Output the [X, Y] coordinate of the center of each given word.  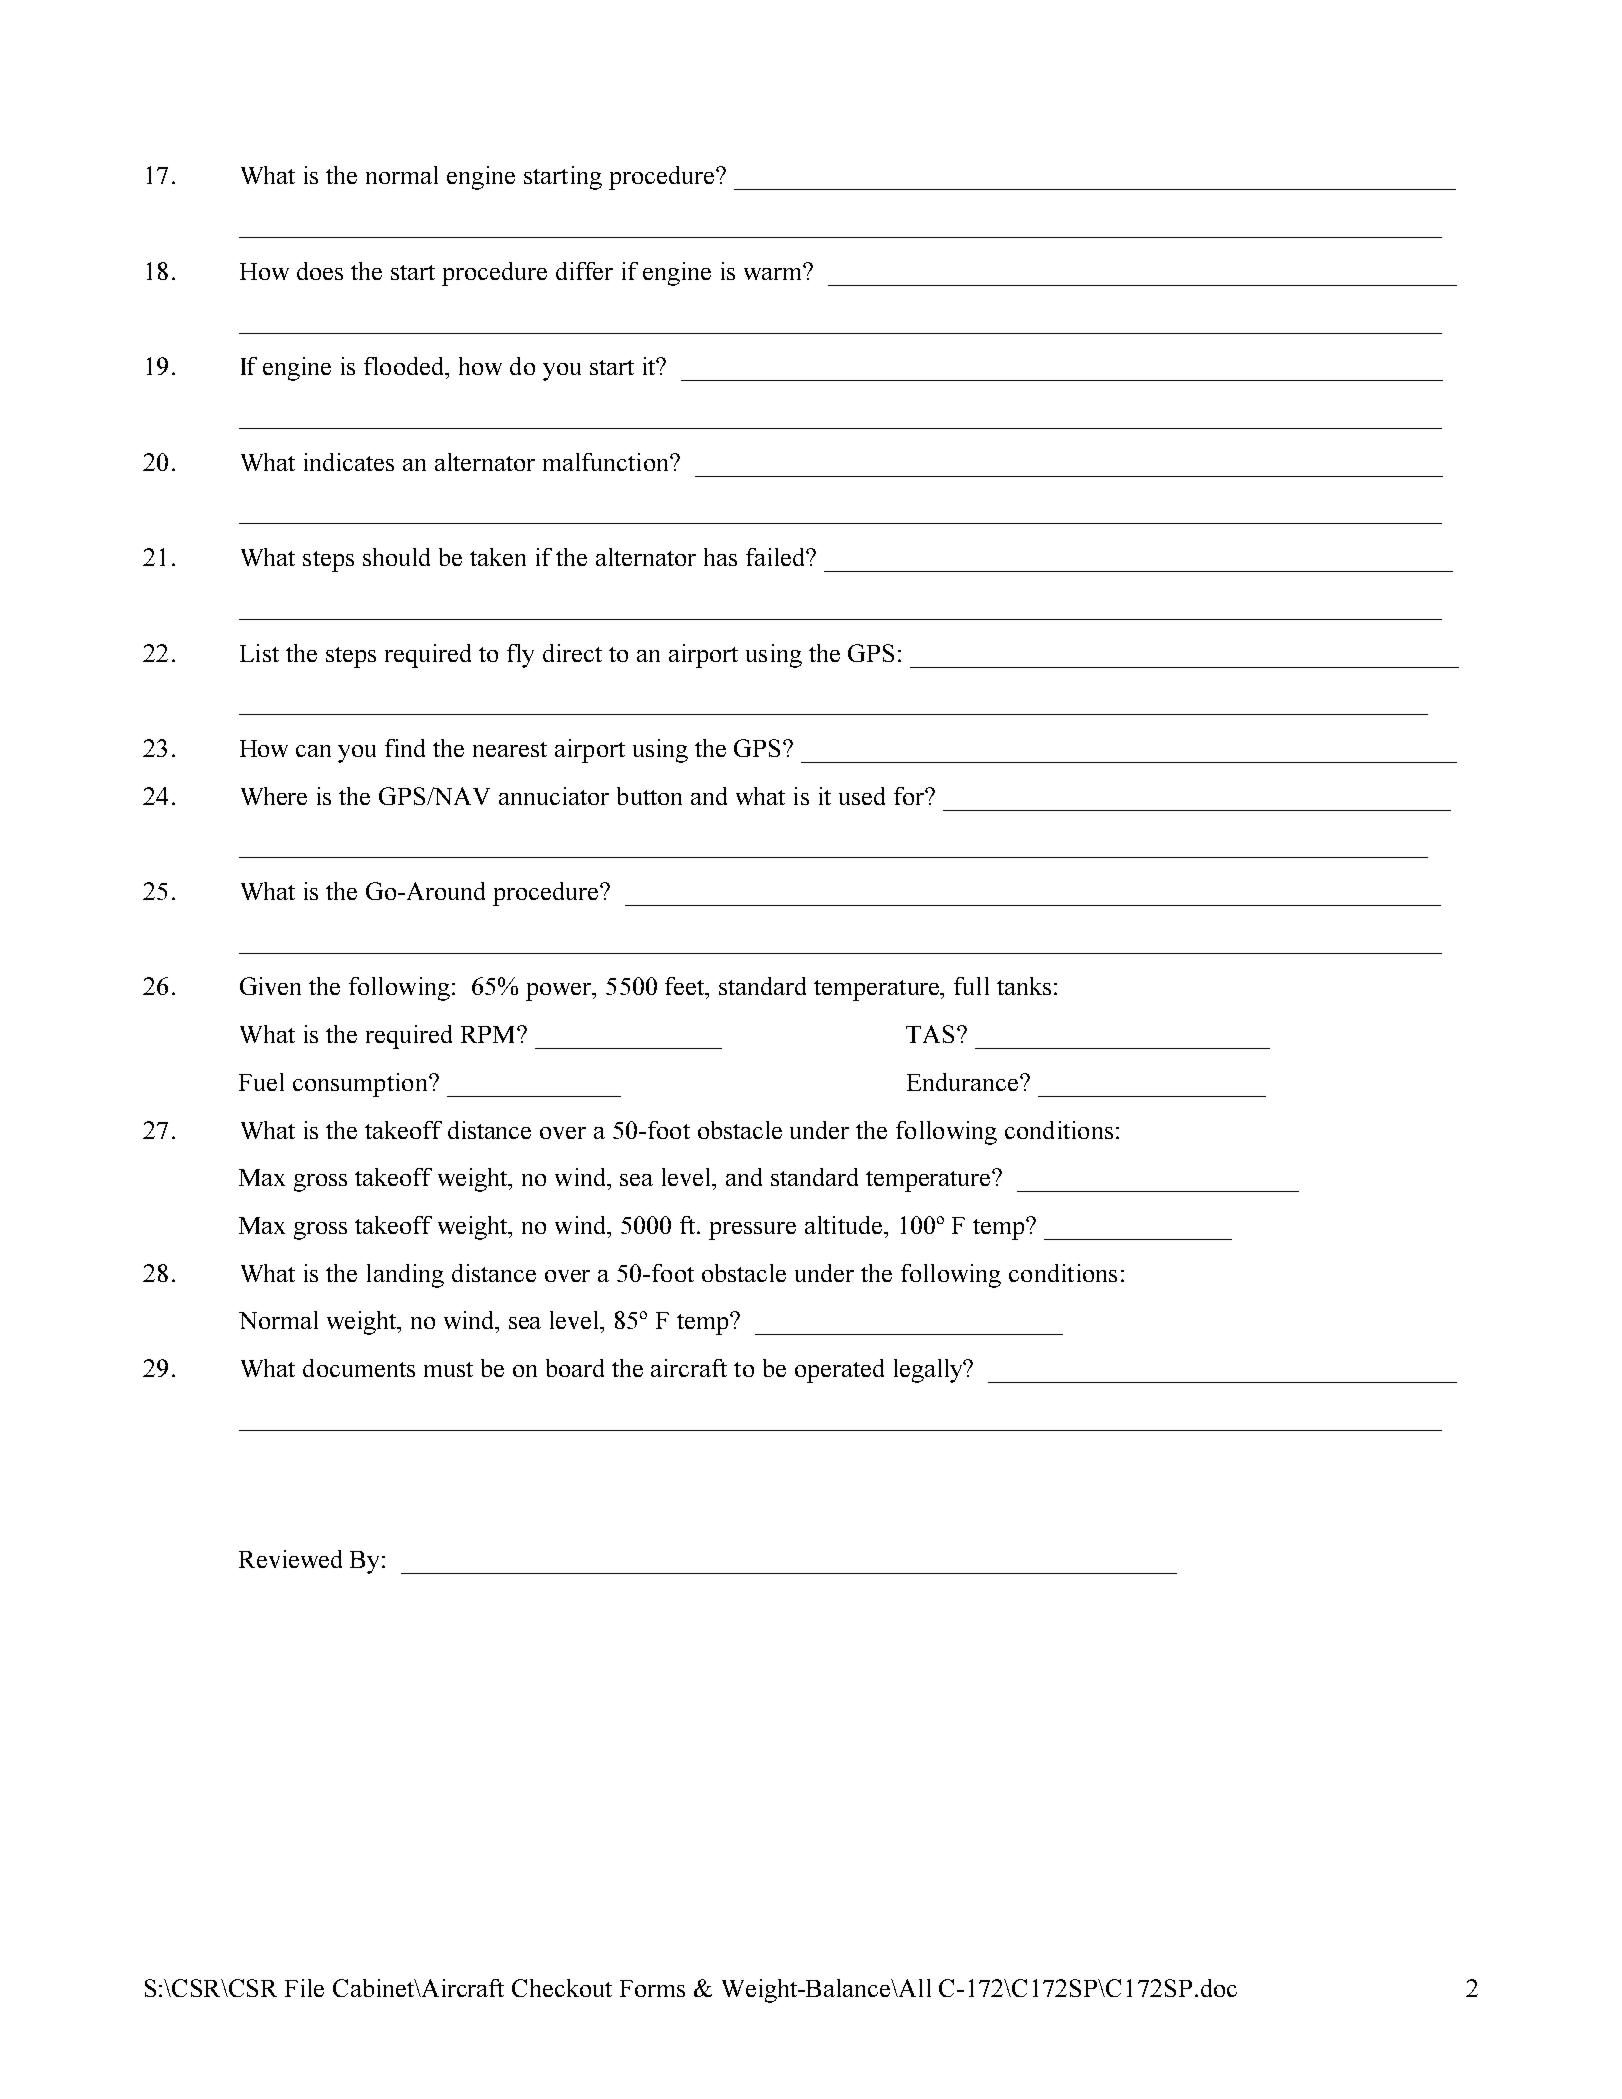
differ [584, 271]
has [720, 557]
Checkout [562, 1988]
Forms [652, 1988]
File [304, 1988]
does [320, 271]
